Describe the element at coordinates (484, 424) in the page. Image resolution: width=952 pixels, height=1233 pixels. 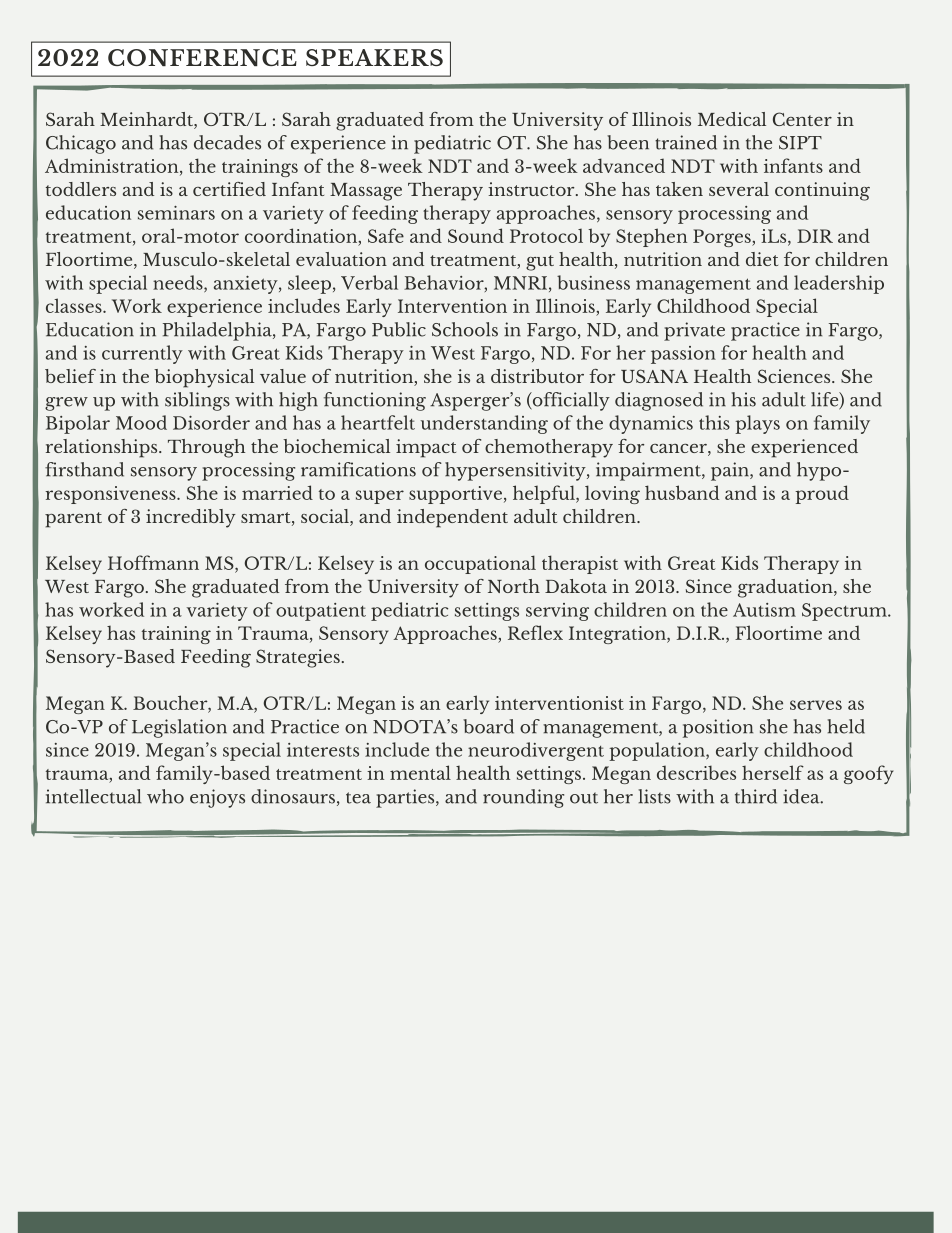
I see `understanding` at that location.
